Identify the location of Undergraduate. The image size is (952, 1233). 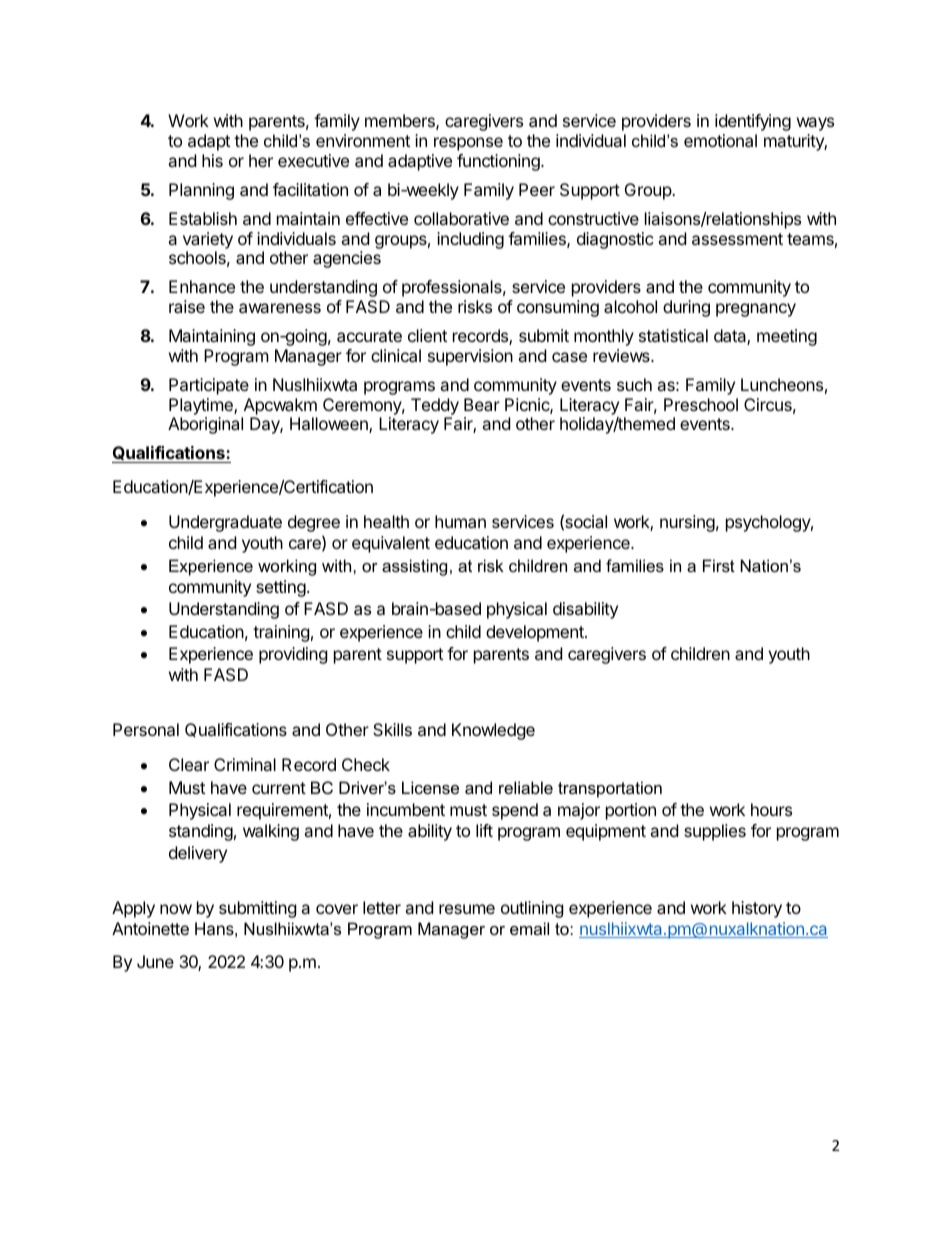
(225, 523).
